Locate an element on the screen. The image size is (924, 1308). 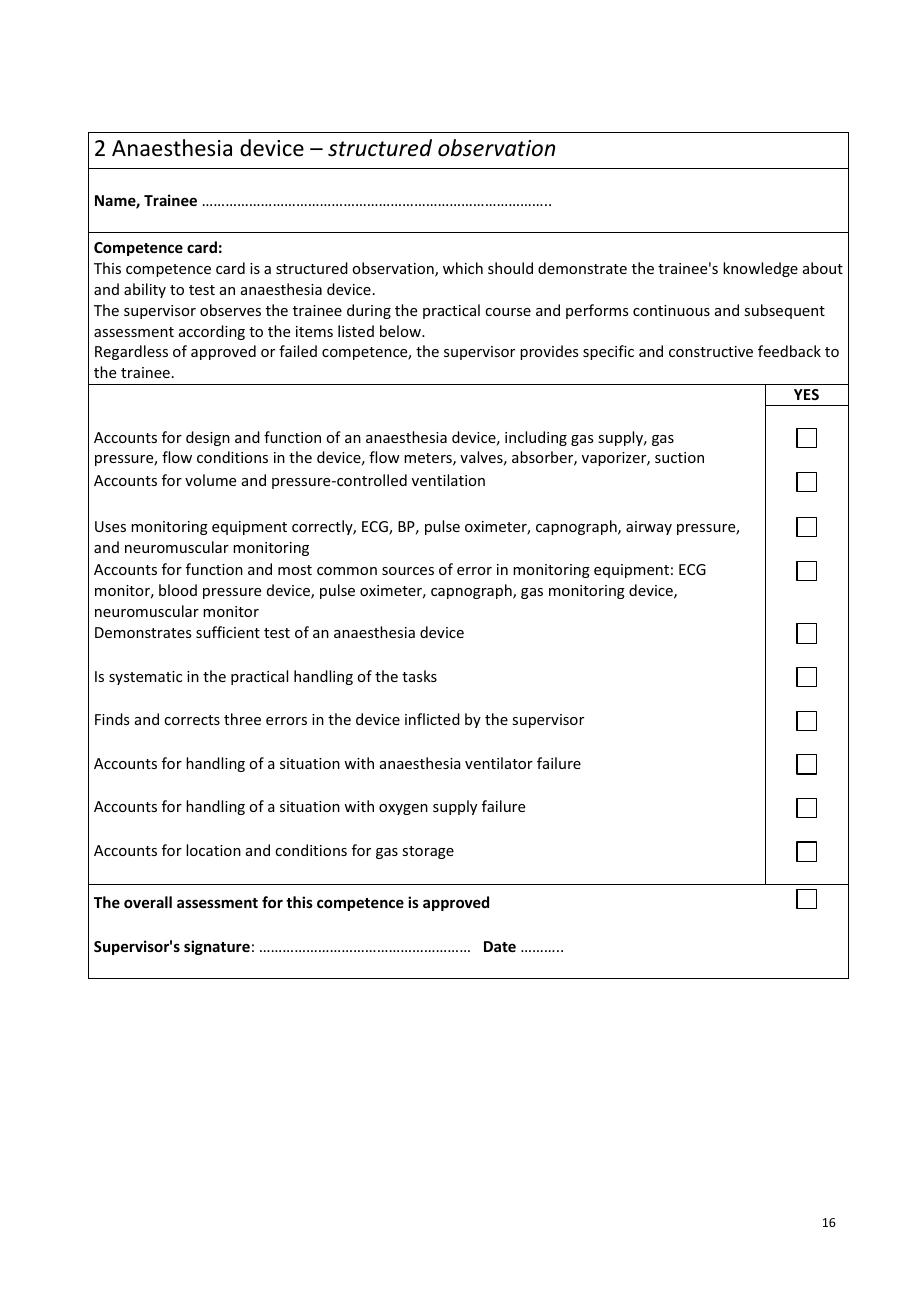
which is located at coordinates (463, 268).
